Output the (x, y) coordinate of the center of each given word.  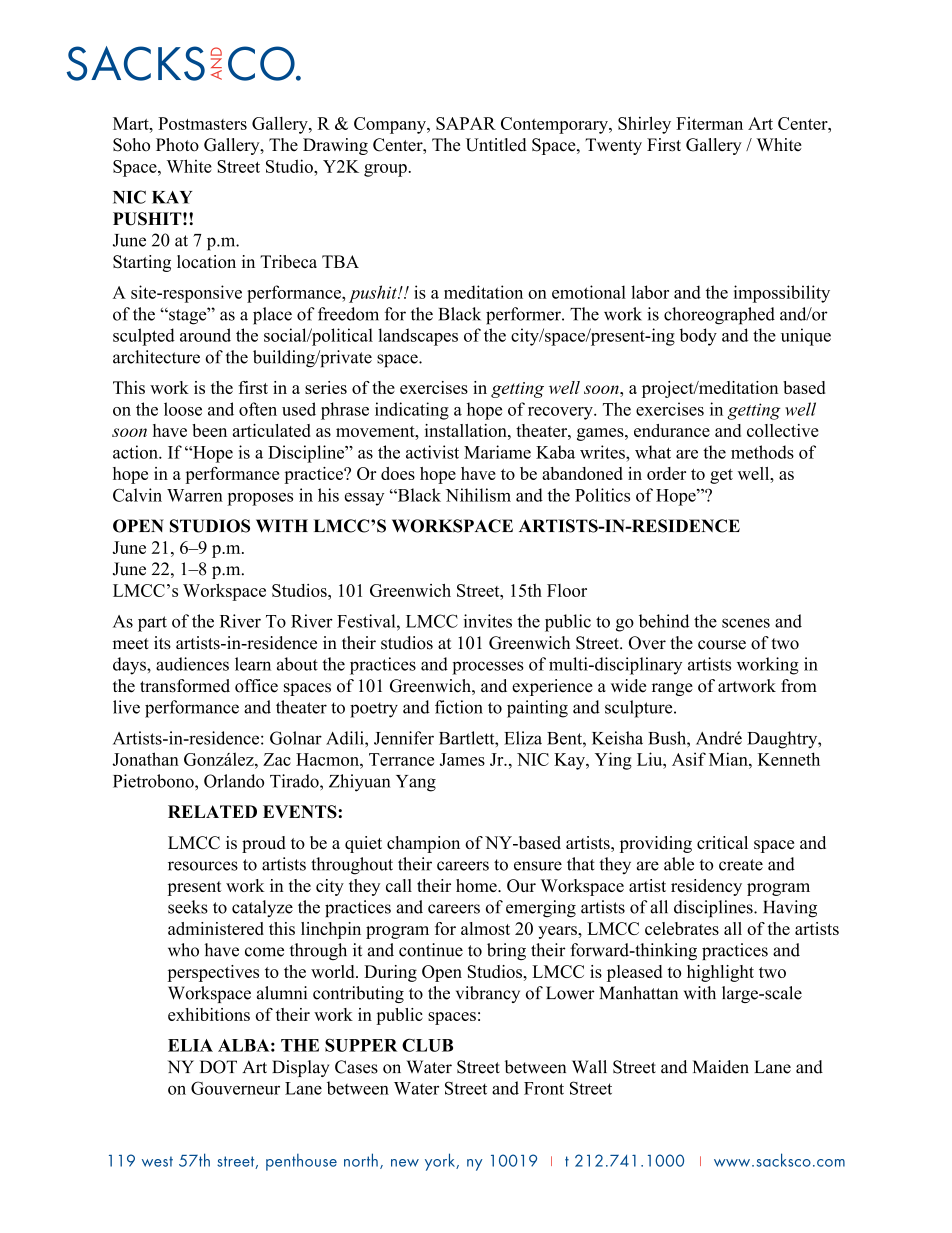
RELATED (212, 811)
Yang (416, 783)
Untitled (496, 145)
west (157, 1161)
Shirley (644, 125)
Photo (177, 145)
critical (722, 842)
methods (762, 452)
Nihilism (478, 495)
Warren (195, 495)
